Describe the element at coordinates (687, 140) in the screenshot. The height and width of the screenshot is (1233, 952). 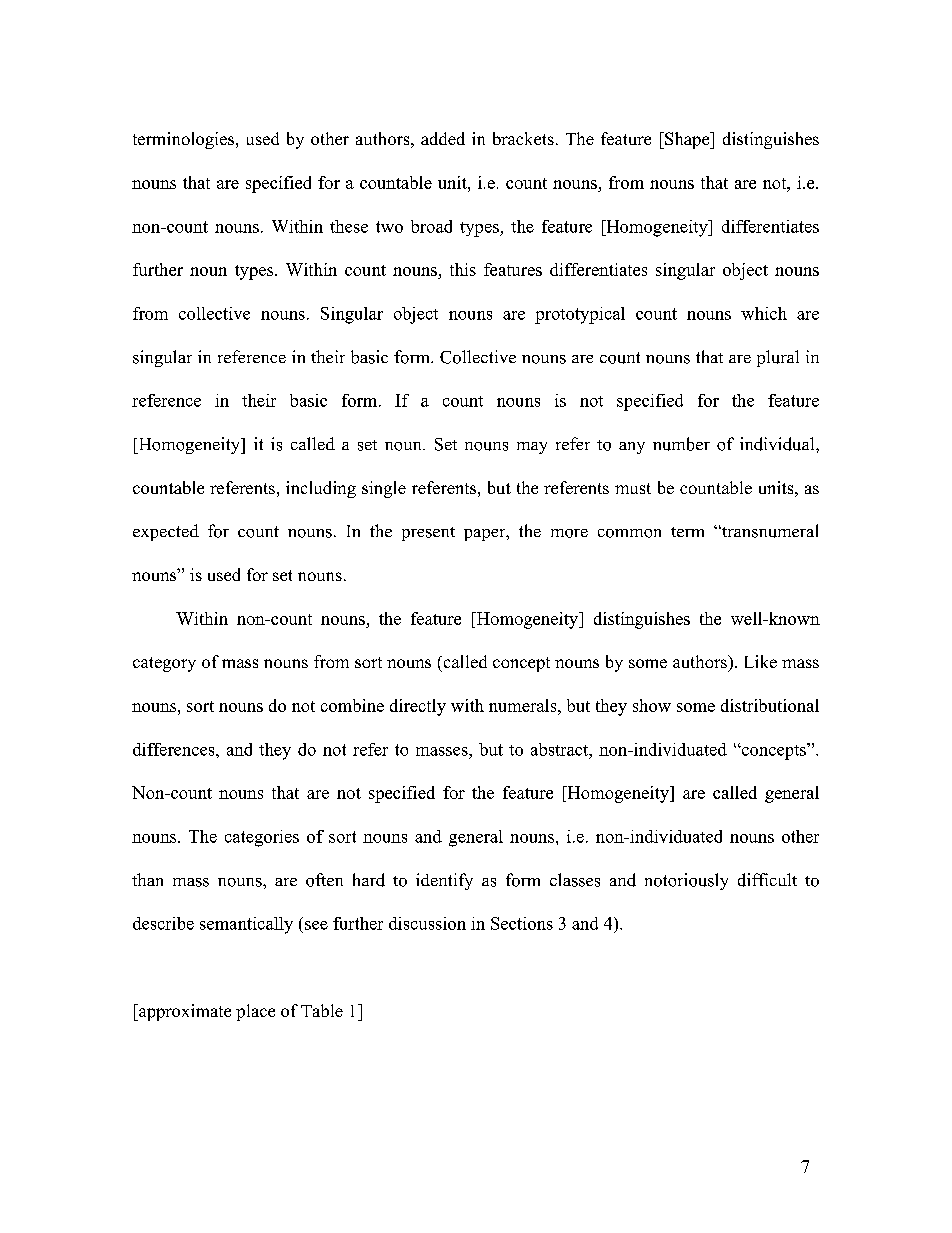
I see `Shape` at that location.
